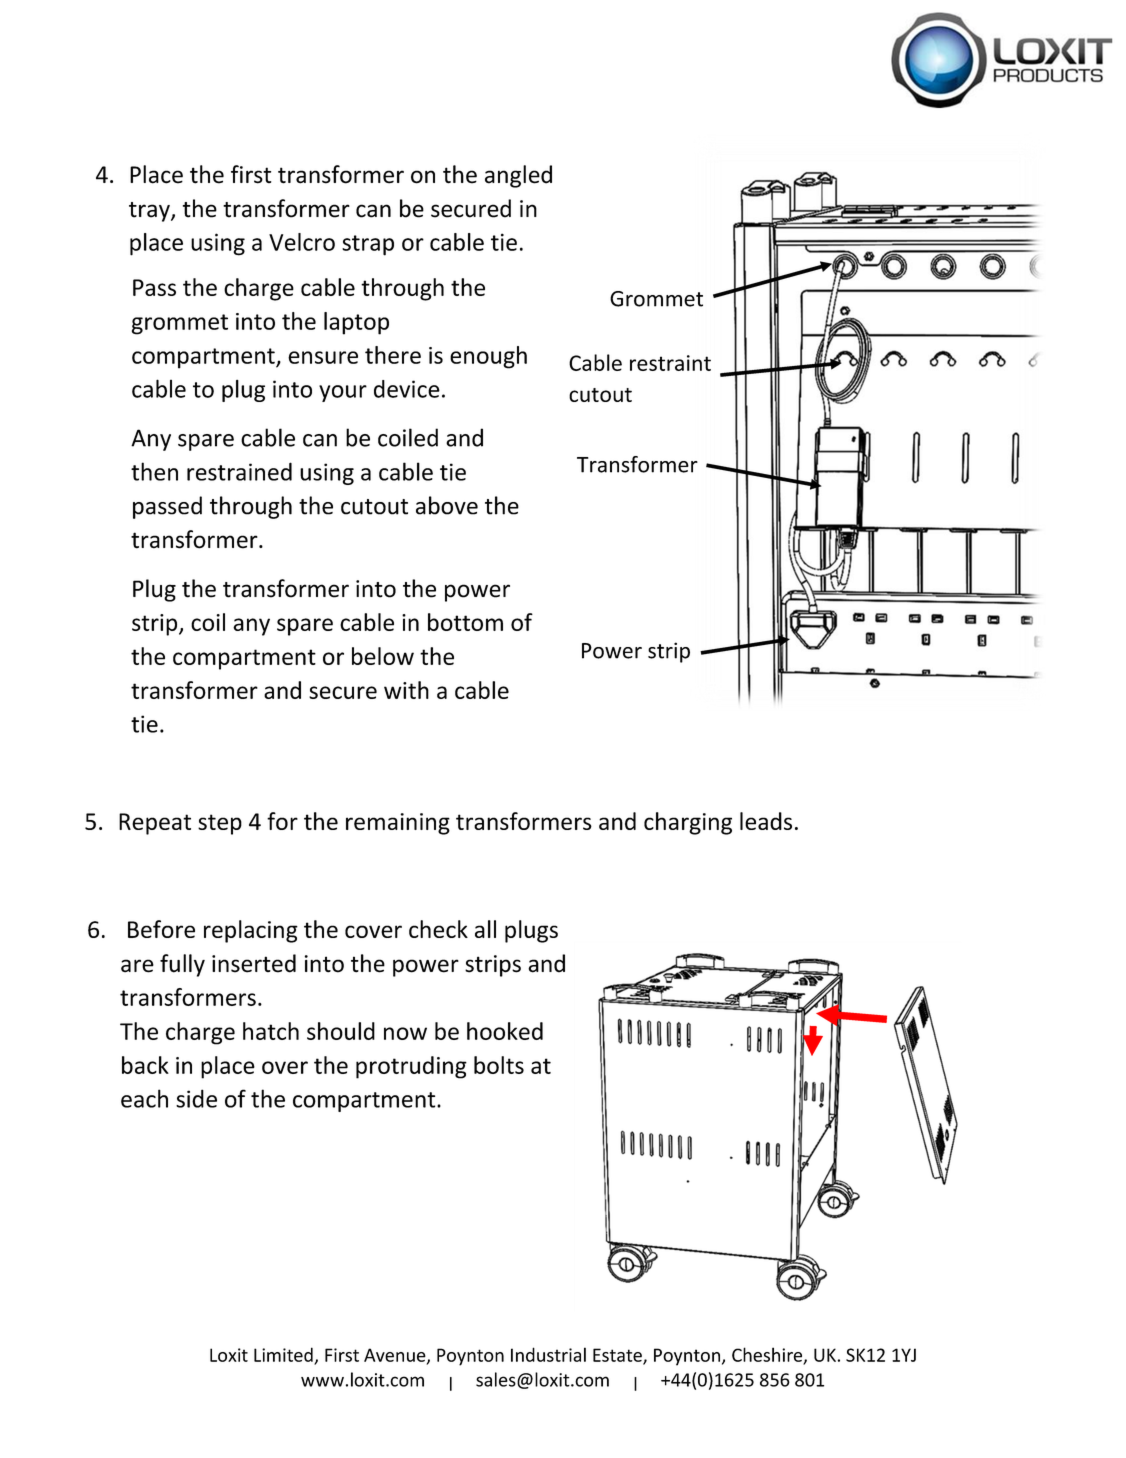 The height and width of the page is (1458, 1126). I want to click on step, so click(220, 824).
